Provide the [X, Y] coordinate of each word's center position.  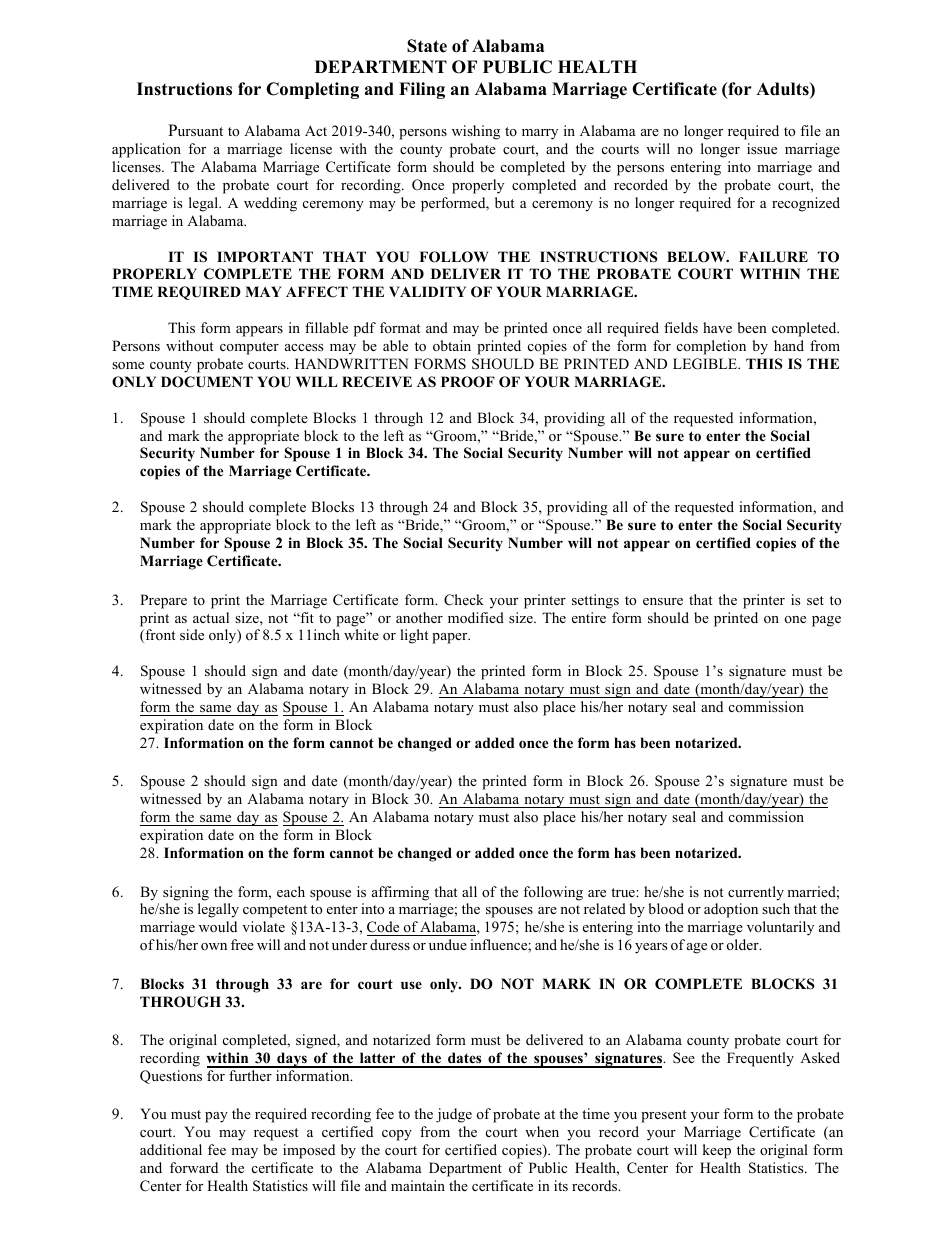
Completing [312, 90]
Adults [783, 90]
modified [476, 617]
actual [211, 617]
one [795, 619]
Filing [422, 90]
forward [194, 1167]
